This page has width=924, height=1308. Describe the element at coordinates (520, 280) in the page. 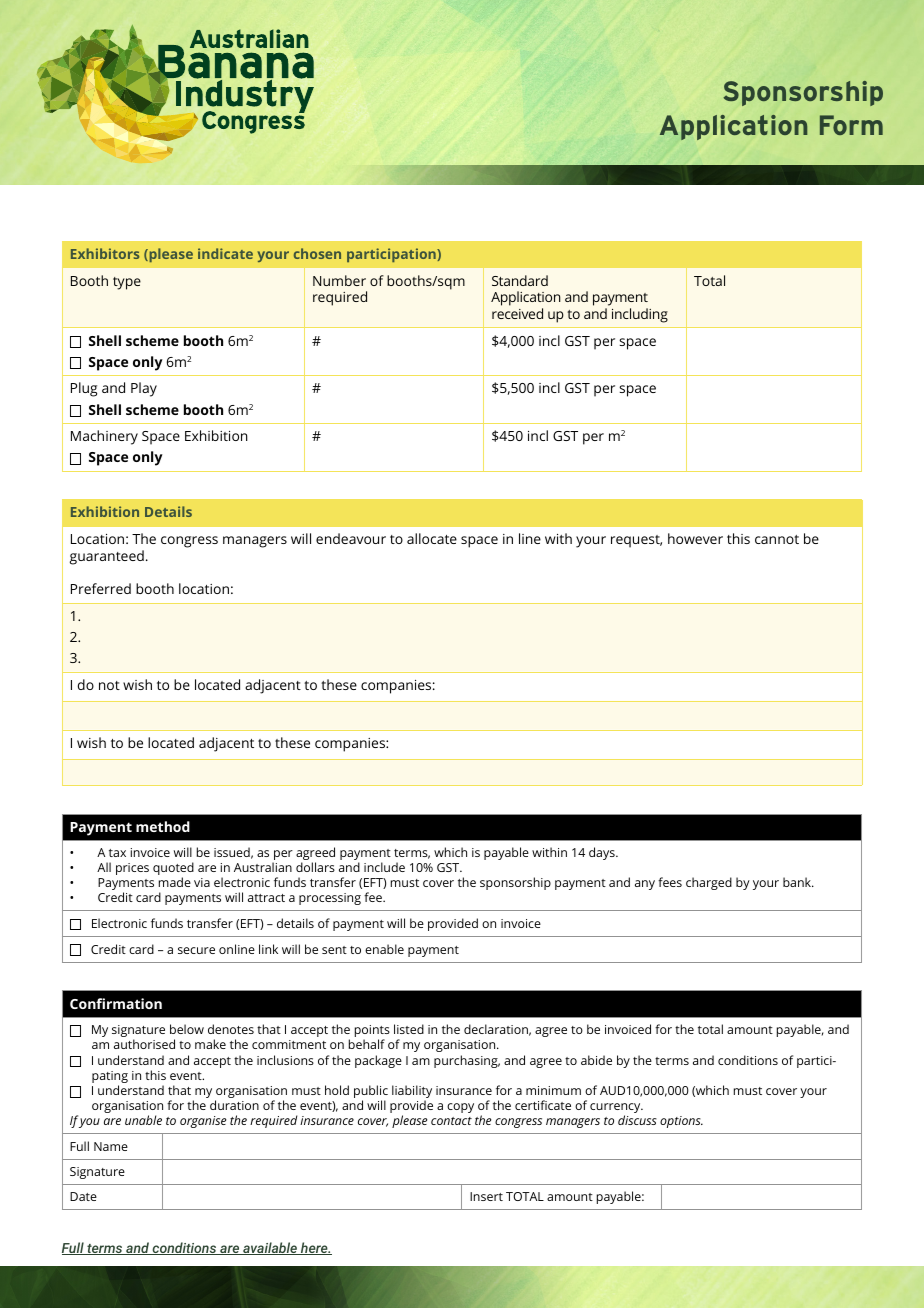

I see `Standard` at that location.
